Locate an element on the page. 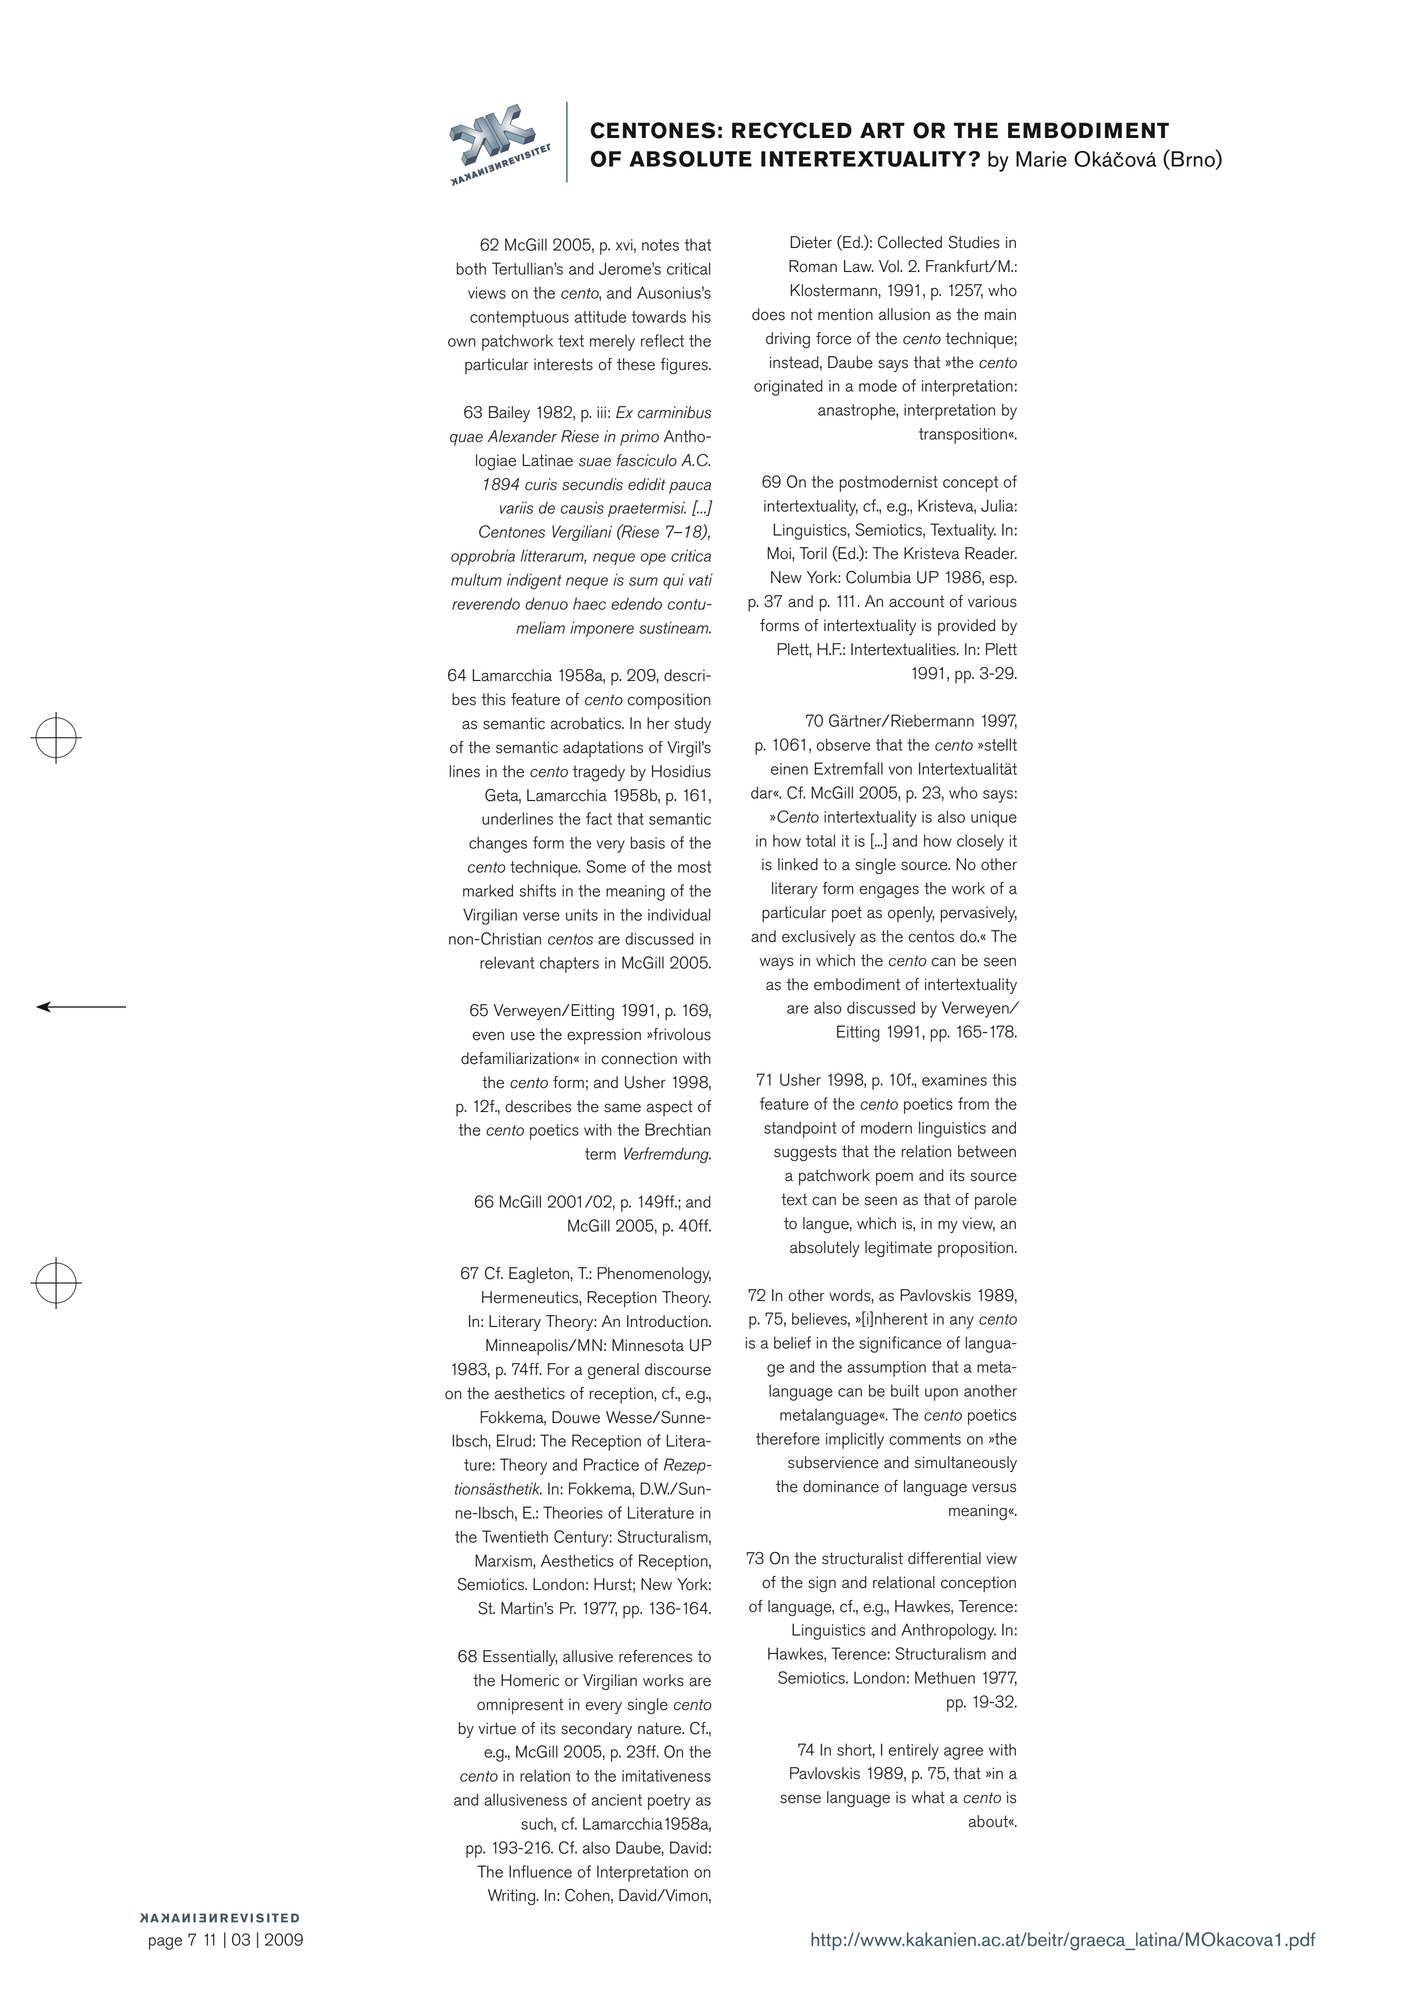 This page has width=1424, height=2014. both is located at coordinates (471, 268).
